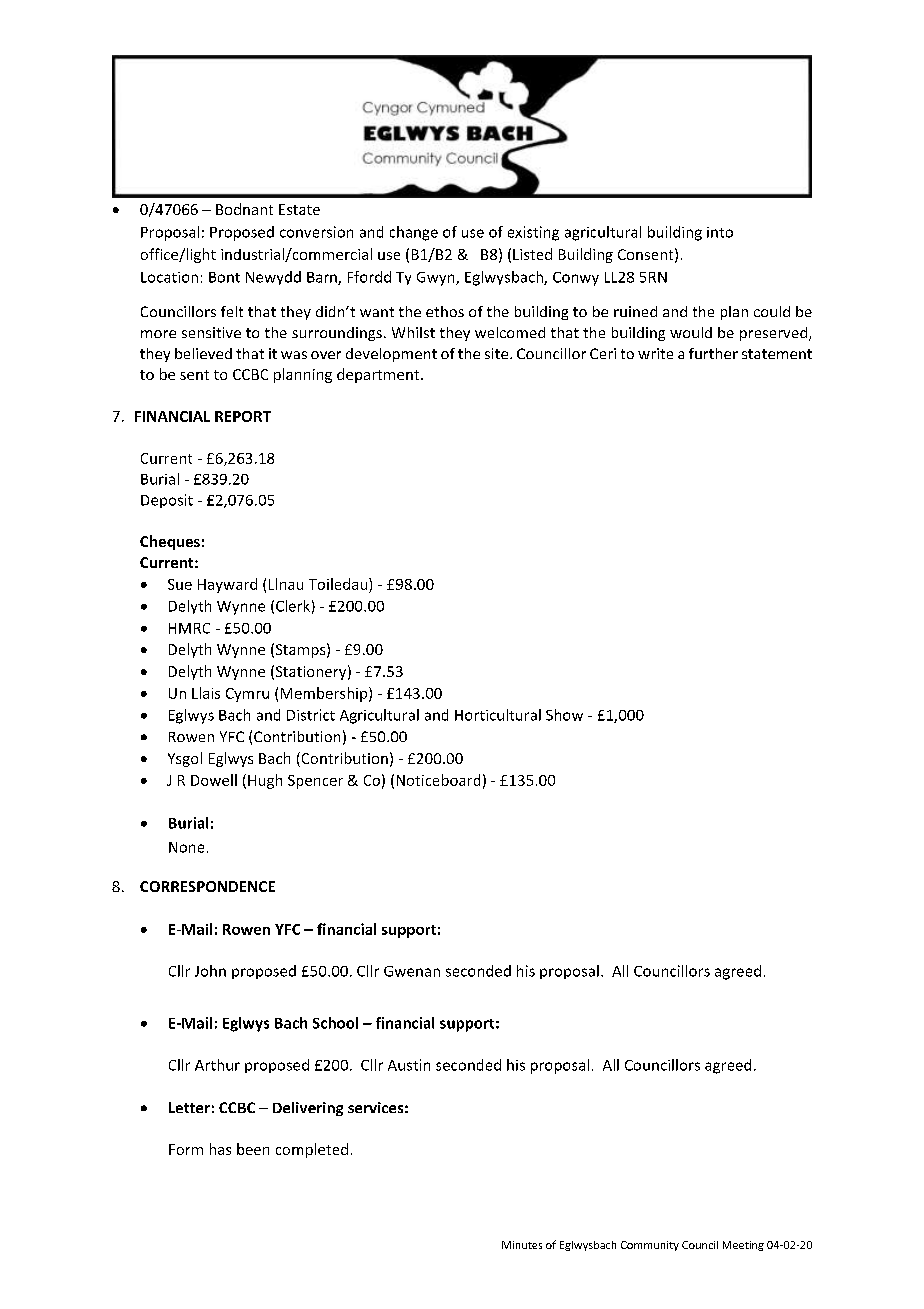  Describe the element at coordinates (220, 1149) in the screenshot. I see `has` at that location.
